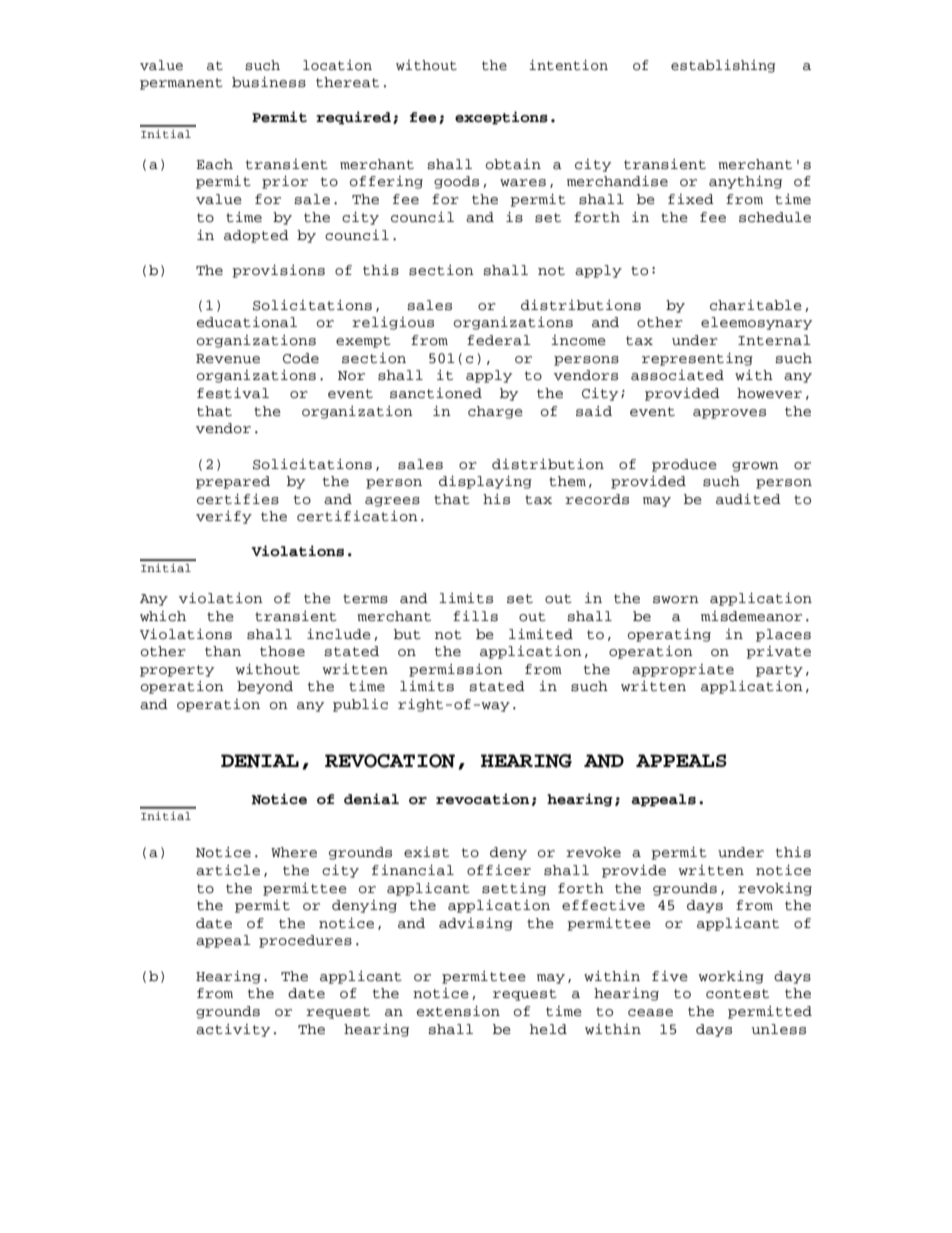  What do you see at coordinates (499, 340) in the image?
I see `federal` at bounding box center [499, 340].
